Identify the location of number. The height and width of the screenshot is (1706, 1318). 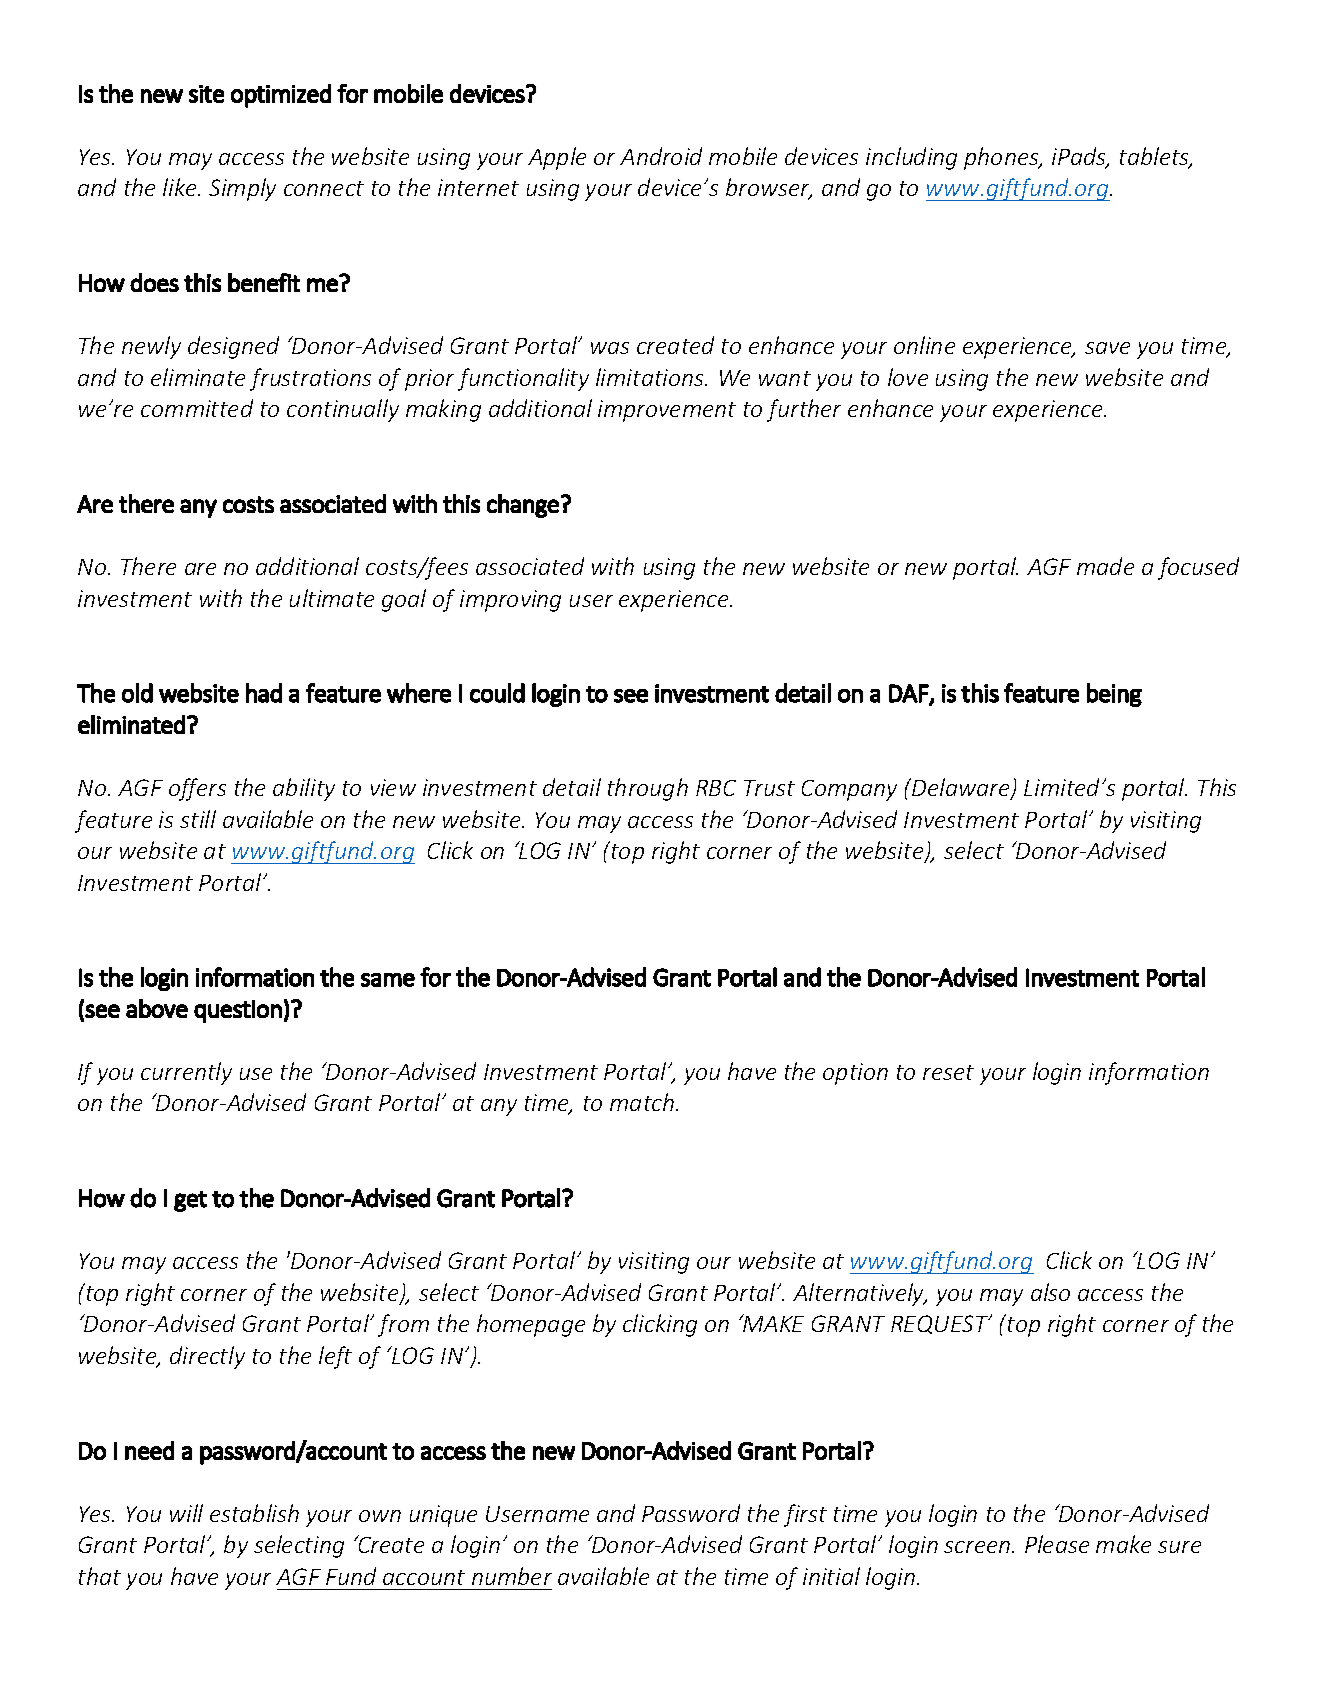
(512, 1576).
